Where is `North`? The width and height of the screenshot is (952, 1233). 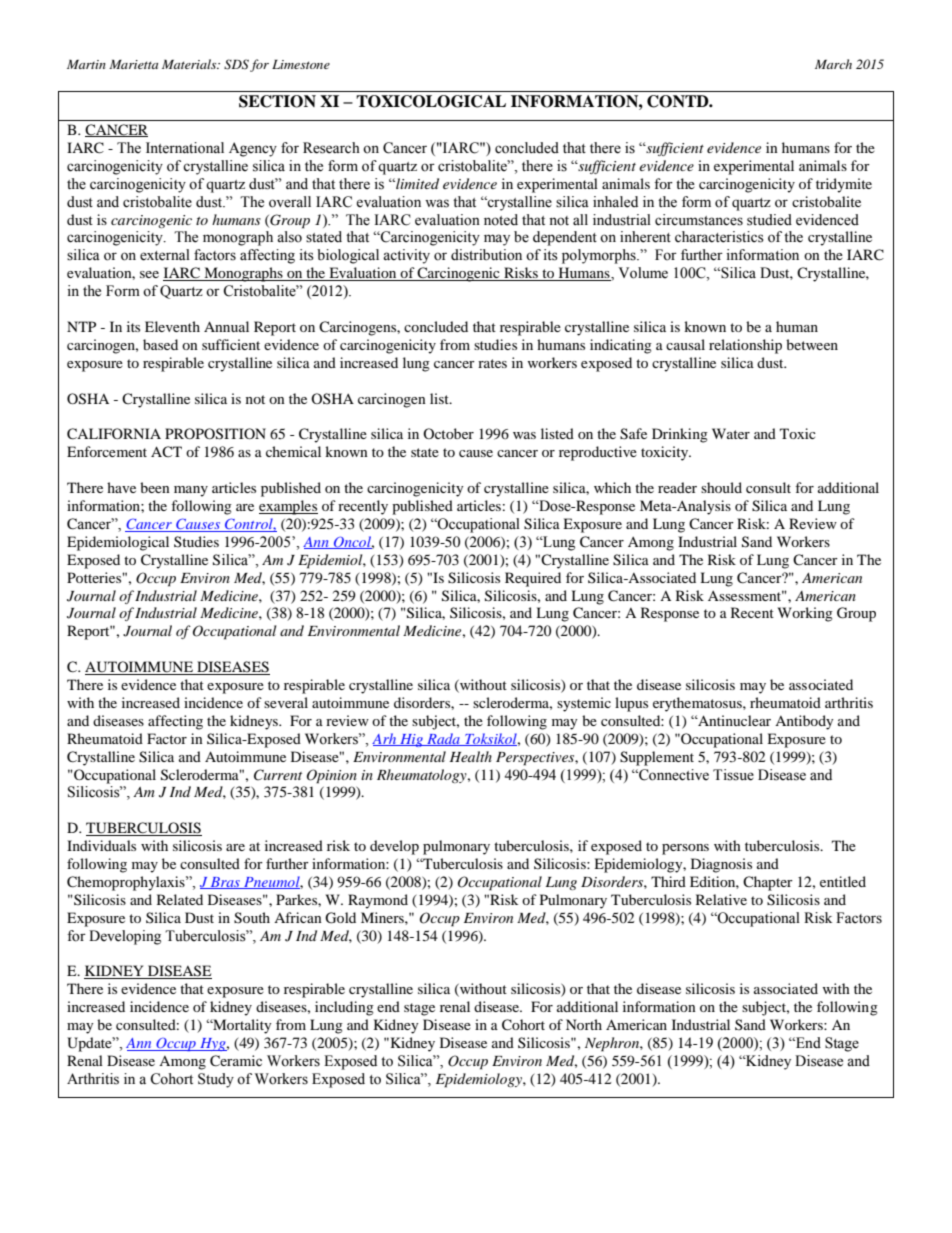 North is located at coordinates (584, 1024).
